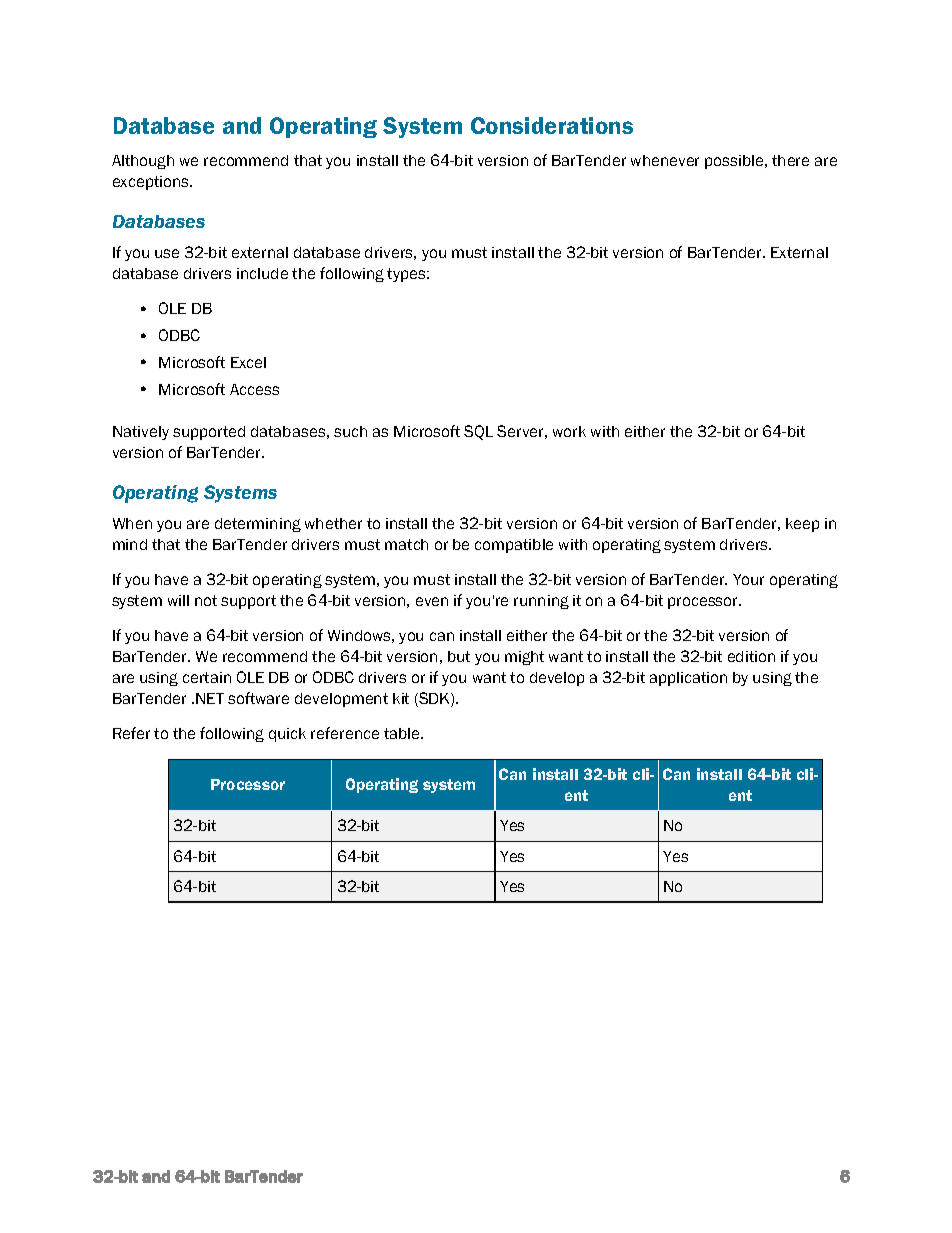  I want to click on SQL, so click(478, 432).
